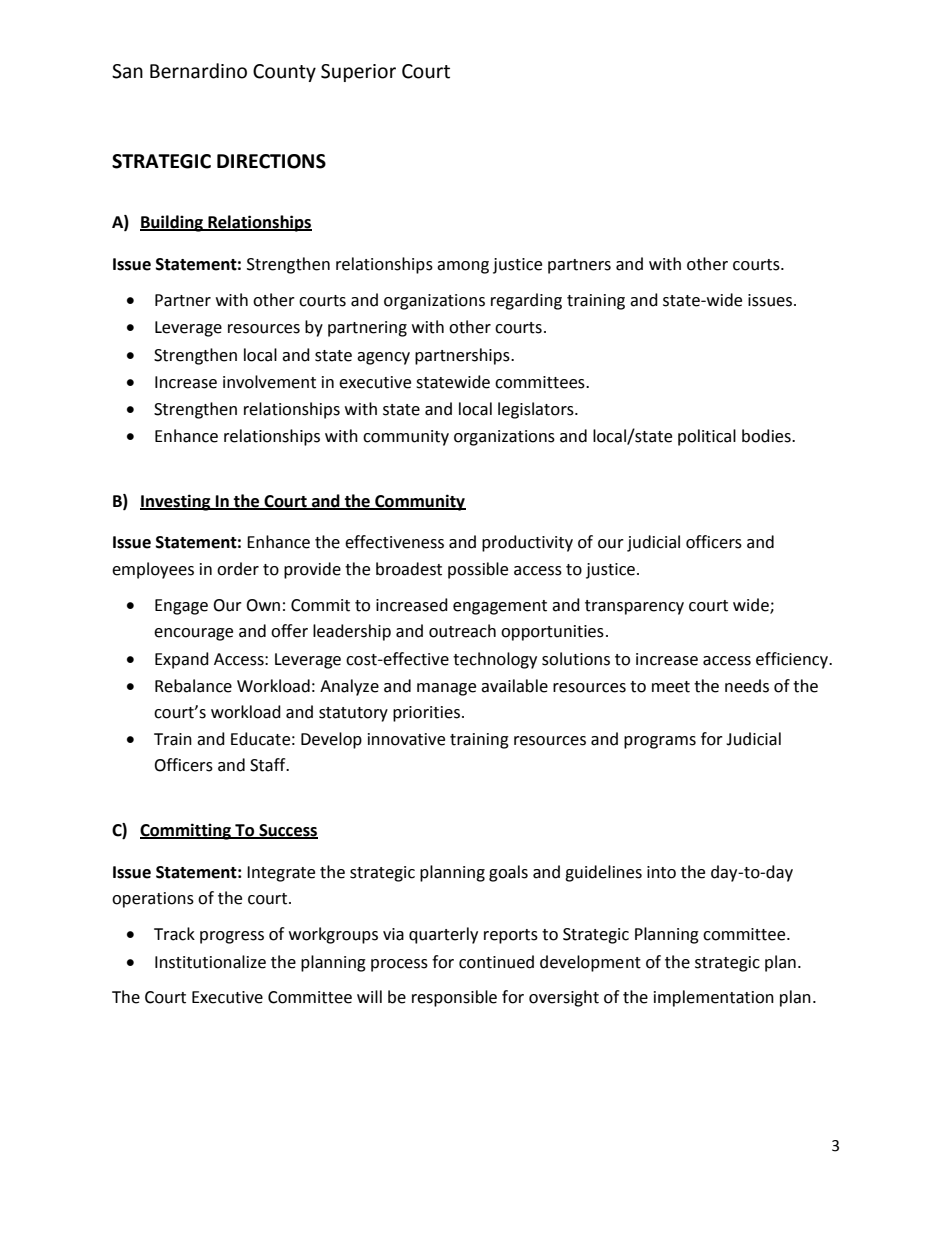  What do you see at coordinates (358, 73) in the screenshot?
I see `Superior` at bounding box center [358, 73].
